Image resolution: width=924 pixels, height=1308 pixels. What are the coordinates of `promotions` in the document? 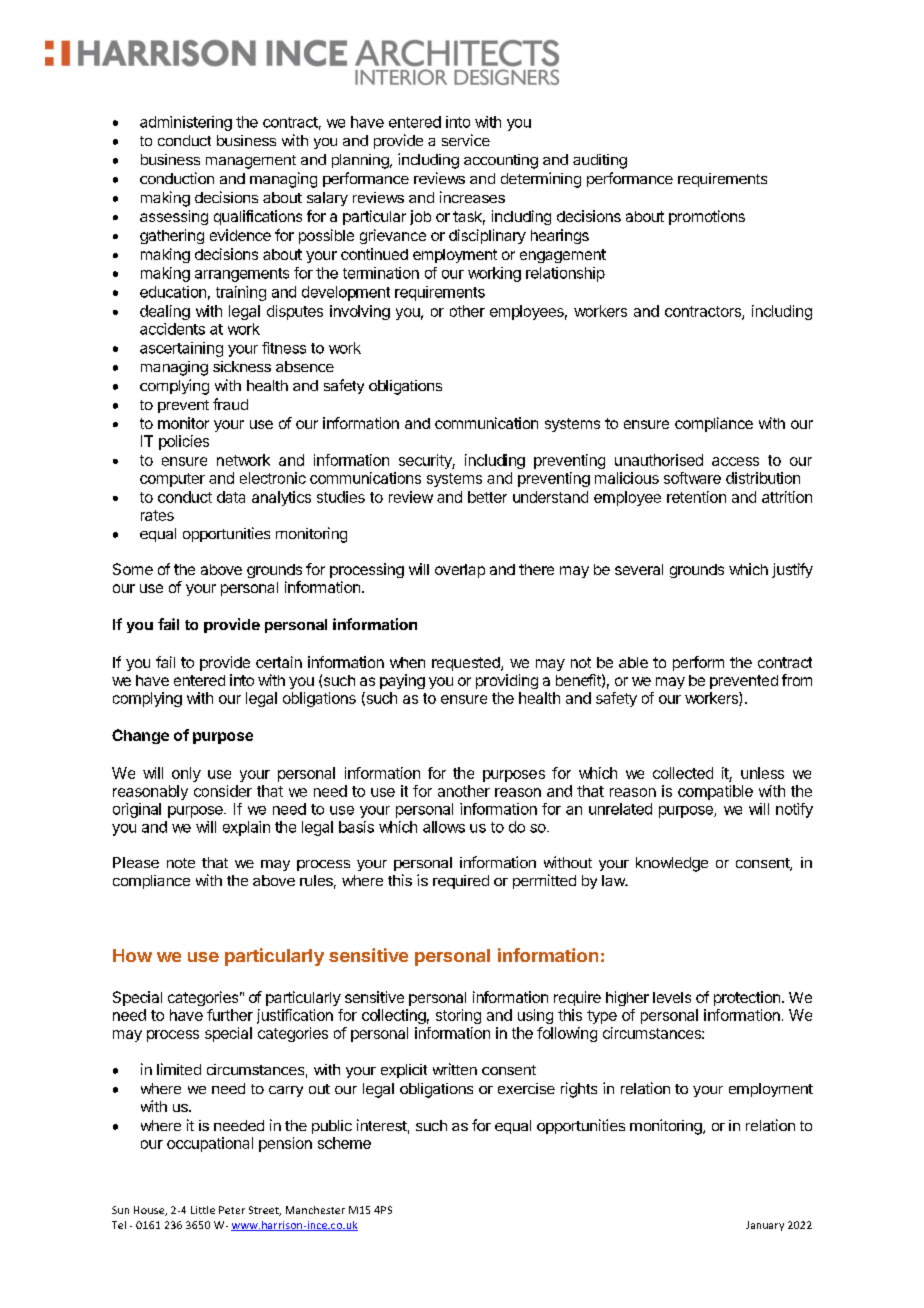 It's located at (707, 217).
